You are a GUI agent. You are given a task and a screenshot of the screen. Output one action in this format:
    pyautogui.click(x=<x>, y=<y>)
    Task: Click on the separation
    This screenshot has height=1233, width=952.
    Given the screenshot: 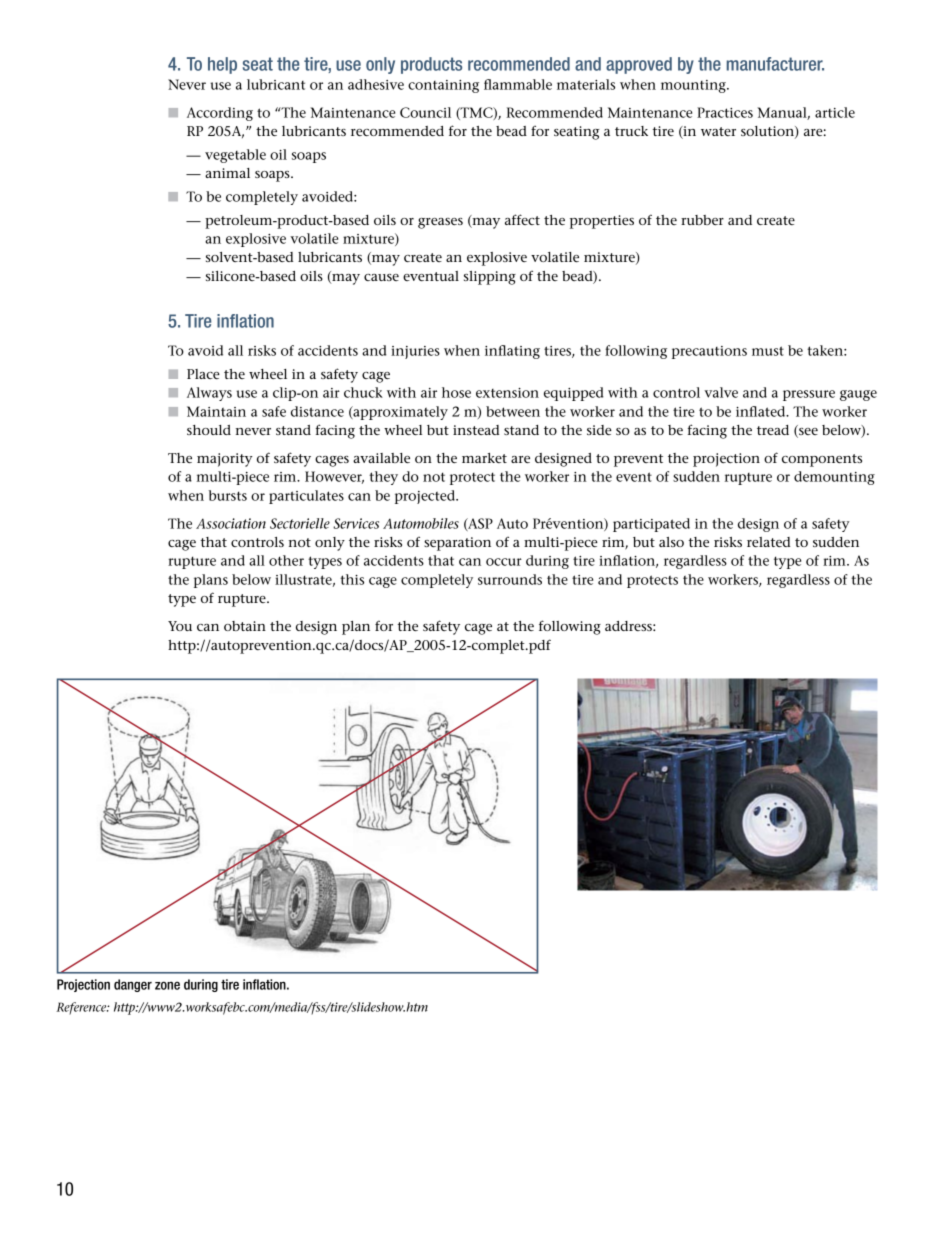 What is the action you would take?
    pyautogui.click(x=457, y=544)
